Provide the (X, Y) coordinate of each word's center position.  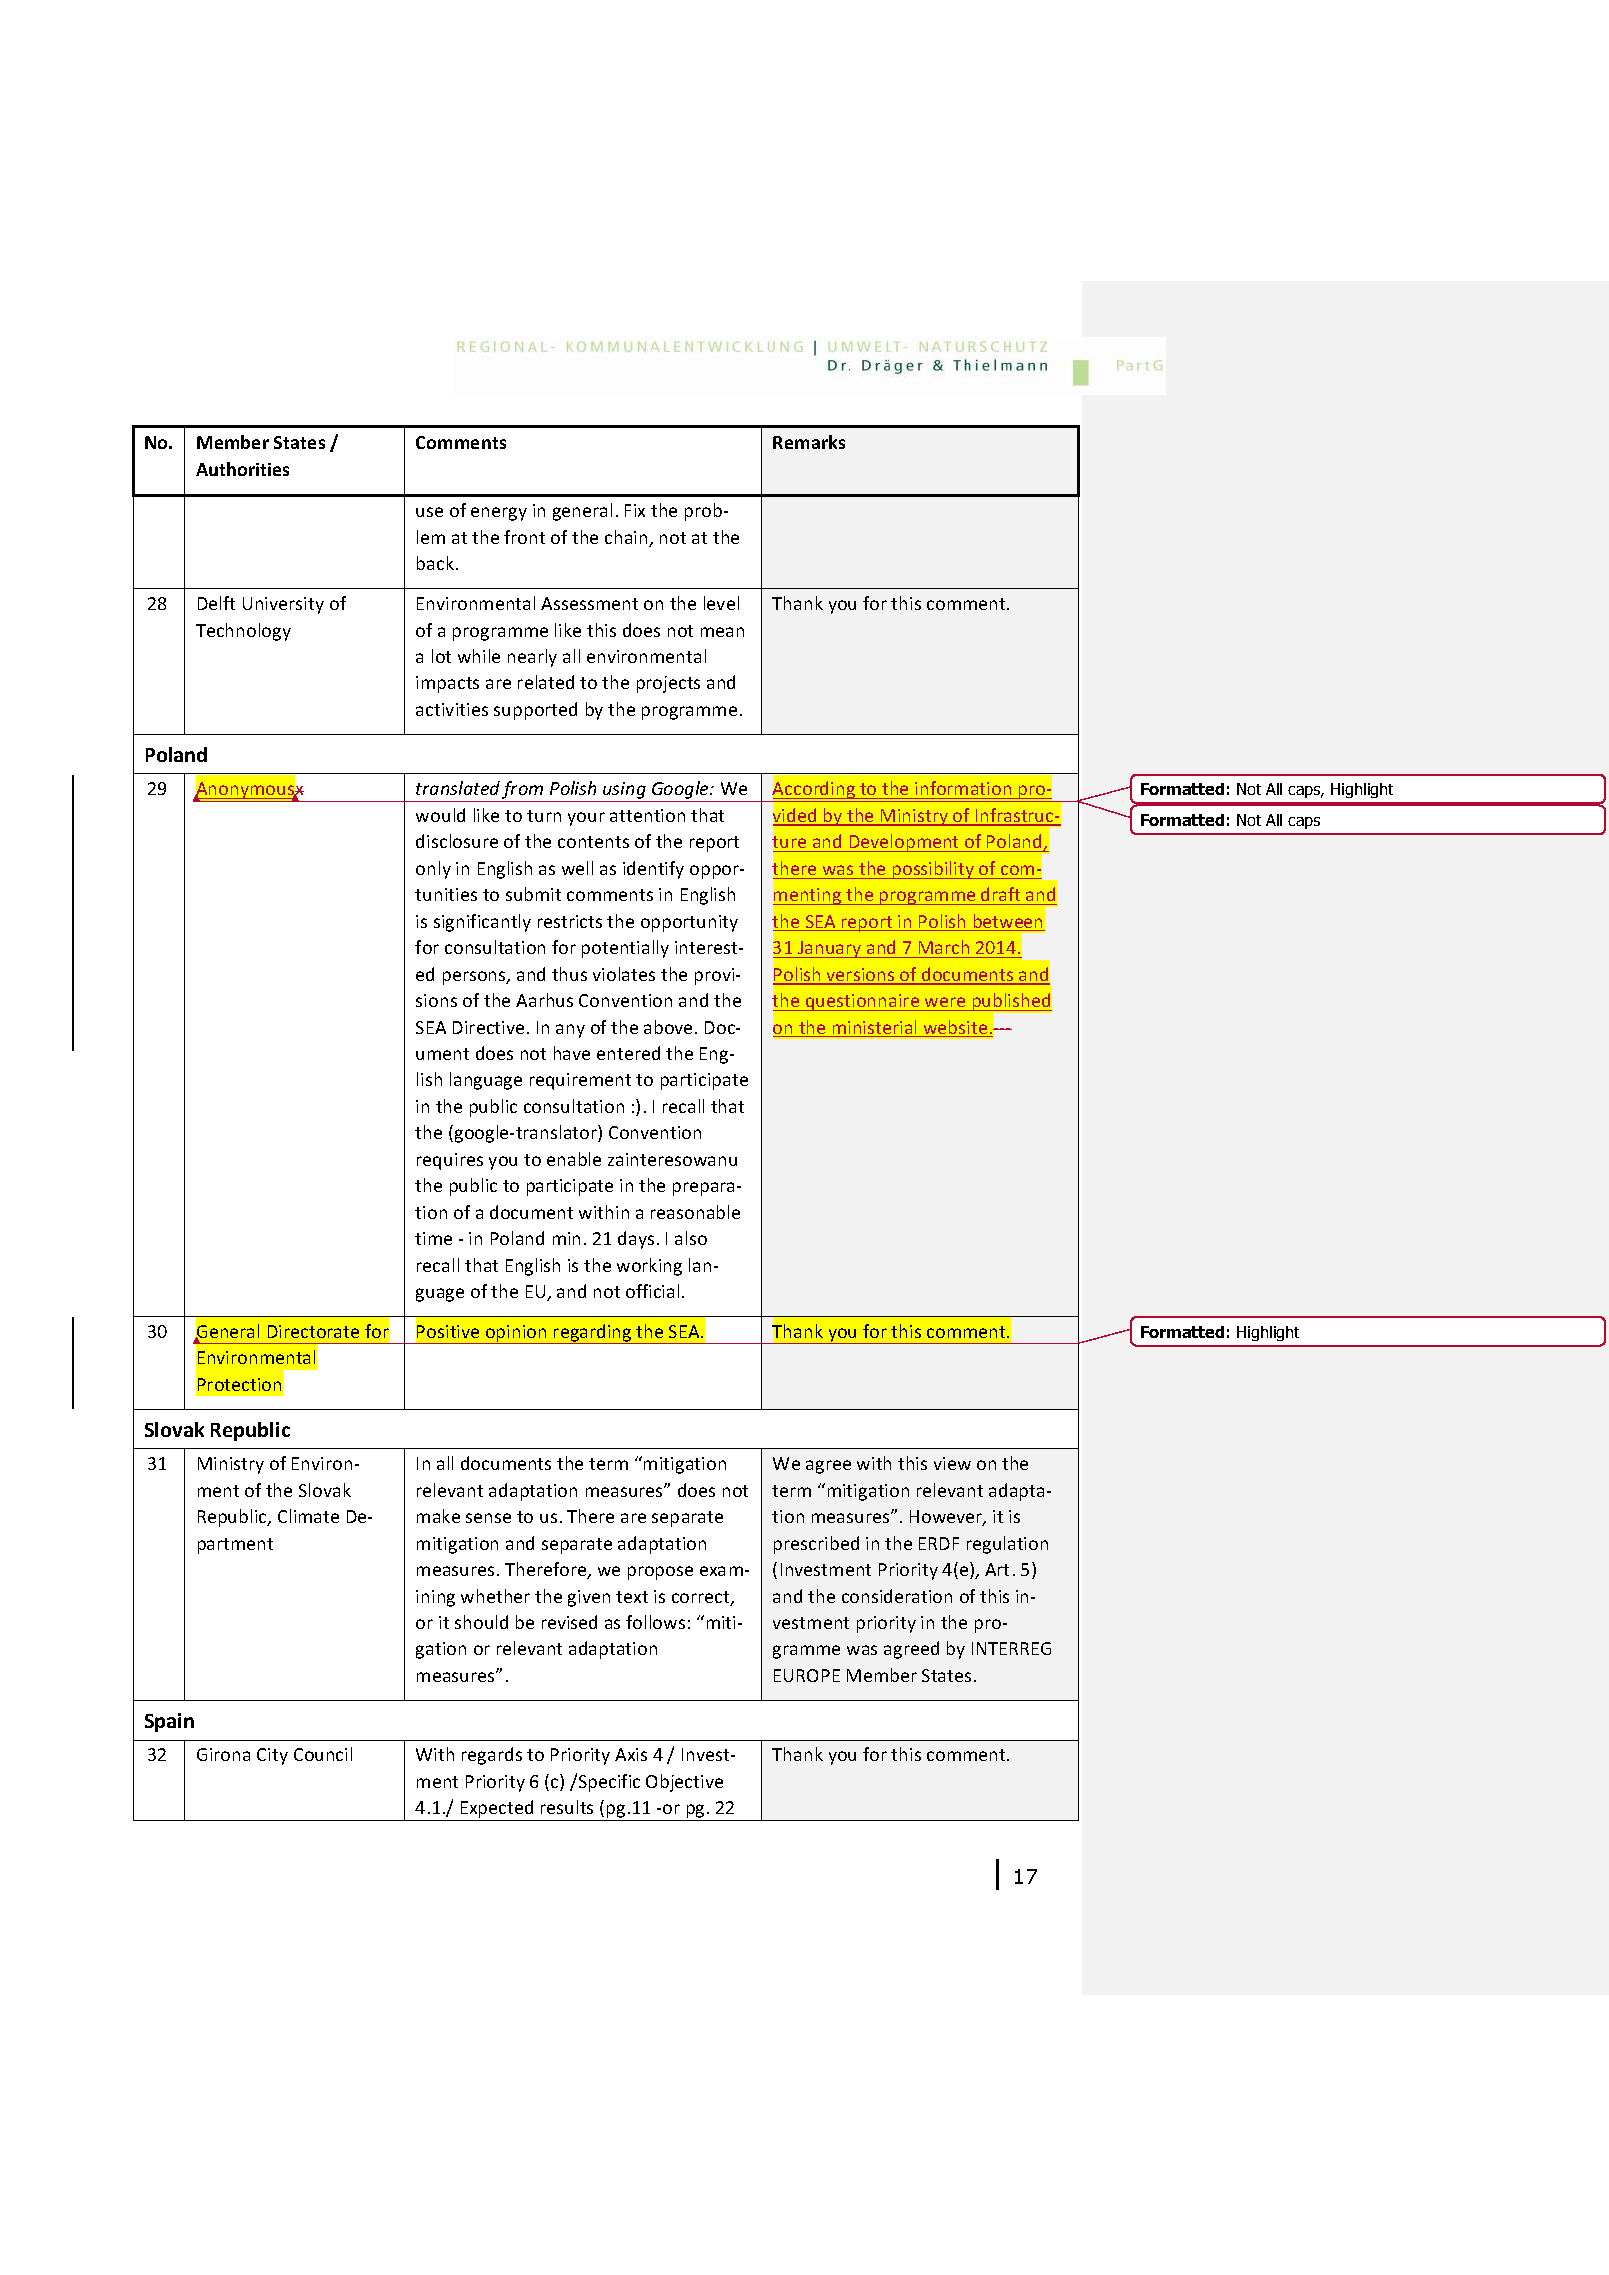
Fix (635, 510)
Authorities (242, 469)
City (272, 1756)
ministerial (874, 1028)
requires (450, 1161)
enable (574, 1159)
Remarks (809, 442)
